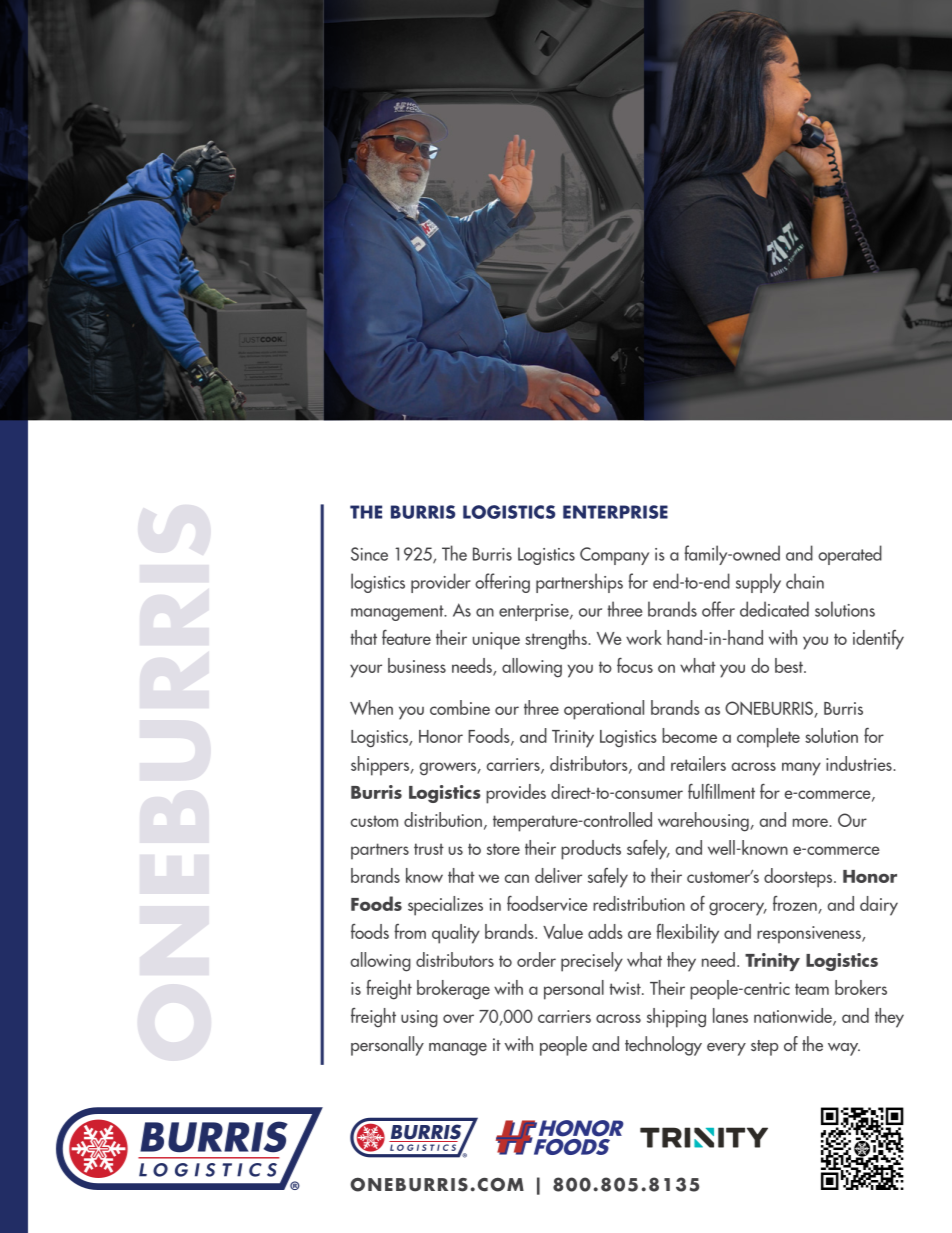 The width and height of the page is (952, 1233). I want to click on way, so click(844, 1049).
